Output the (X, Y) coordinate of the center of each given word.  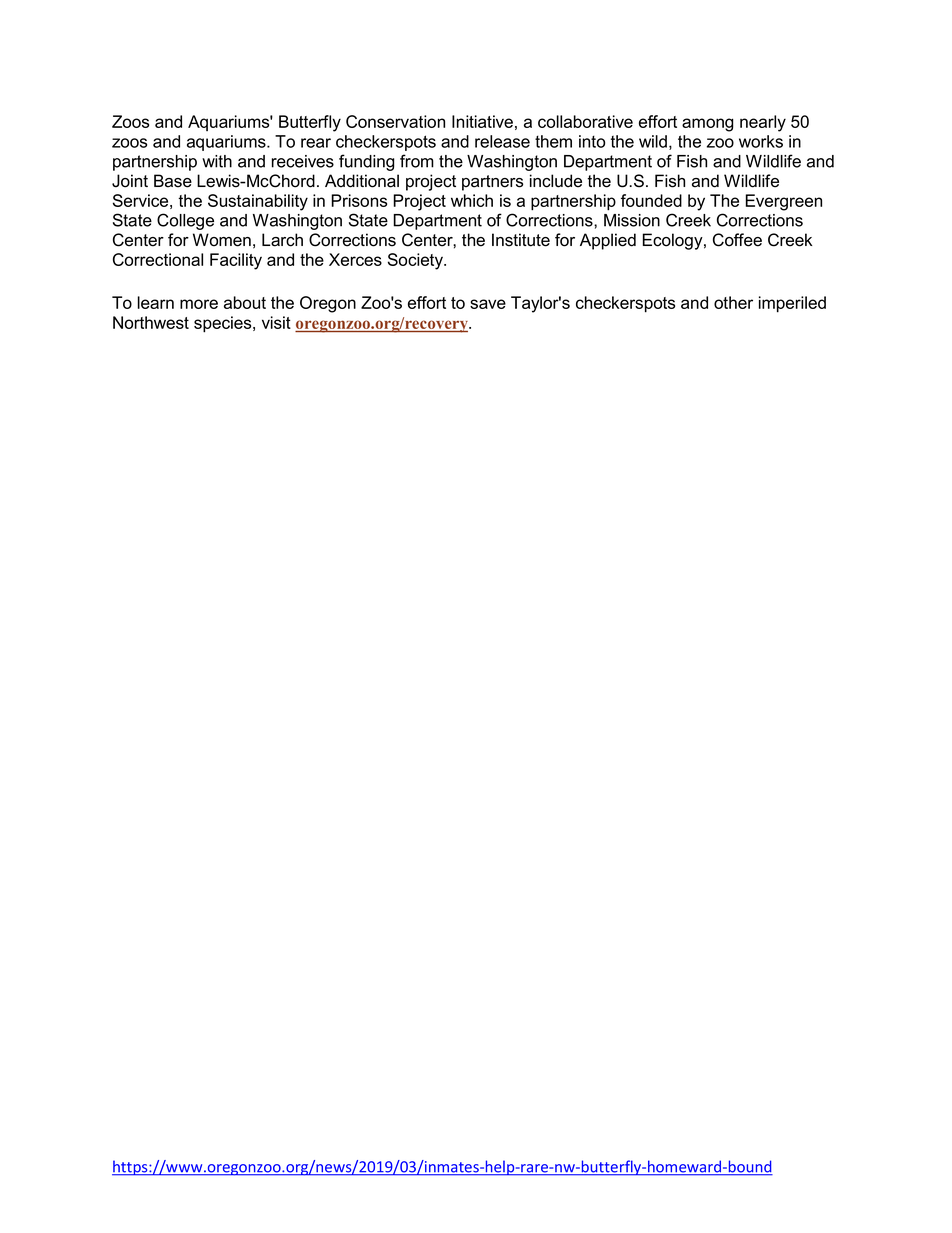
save (488, 304)
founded (651, 200)
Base (173, 181)
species (224, 324)
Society (416, 261)
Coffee (737, 240)
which (472, 200)
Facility (236, 261)
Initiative (482, 121)
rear (316, 143)
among (707, 125)
